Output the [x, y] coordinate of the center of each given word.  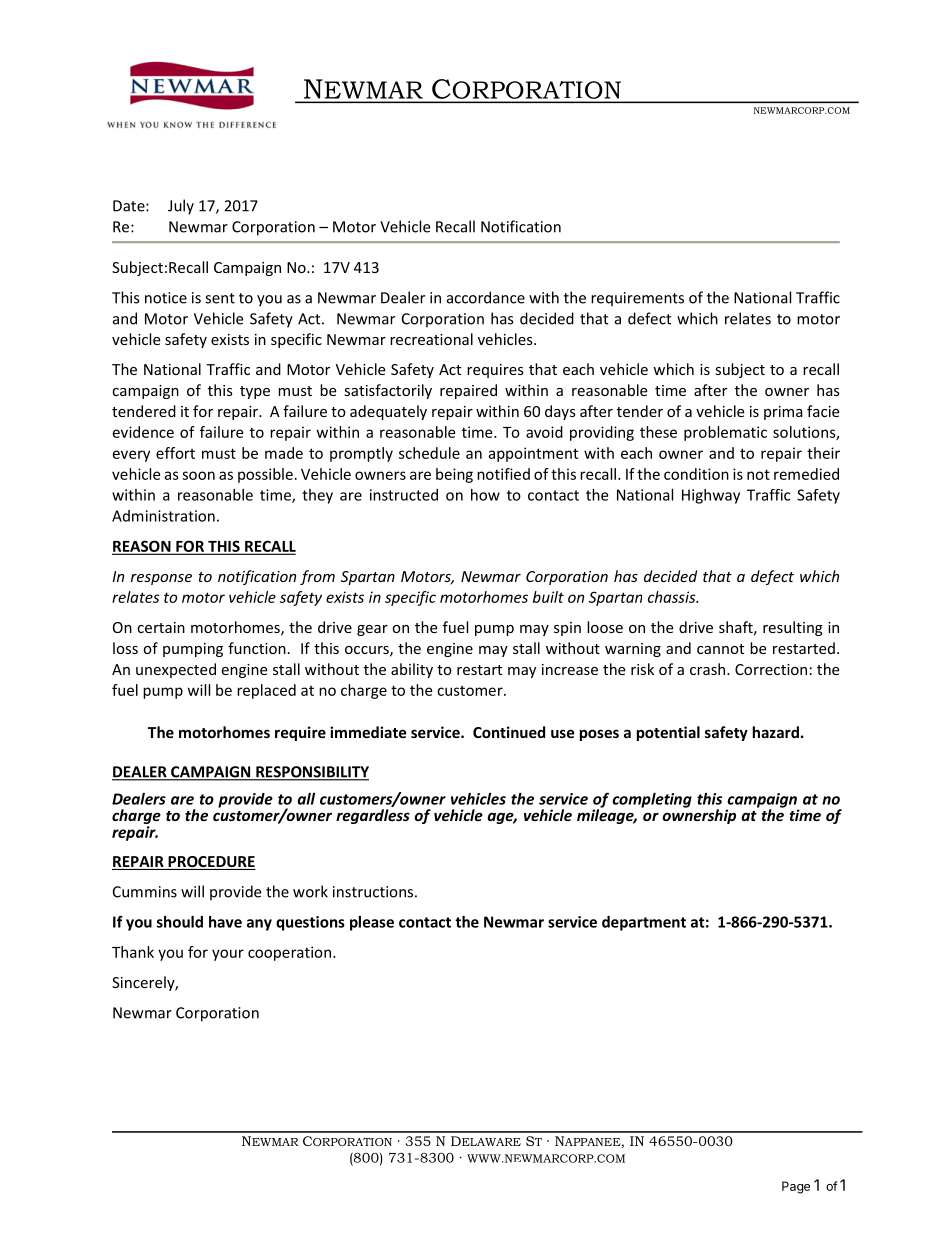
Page [796, 1187]
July [181, 207]
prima [783, 413]
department [644, 923]
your [228, 955]
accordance [486, 297]
